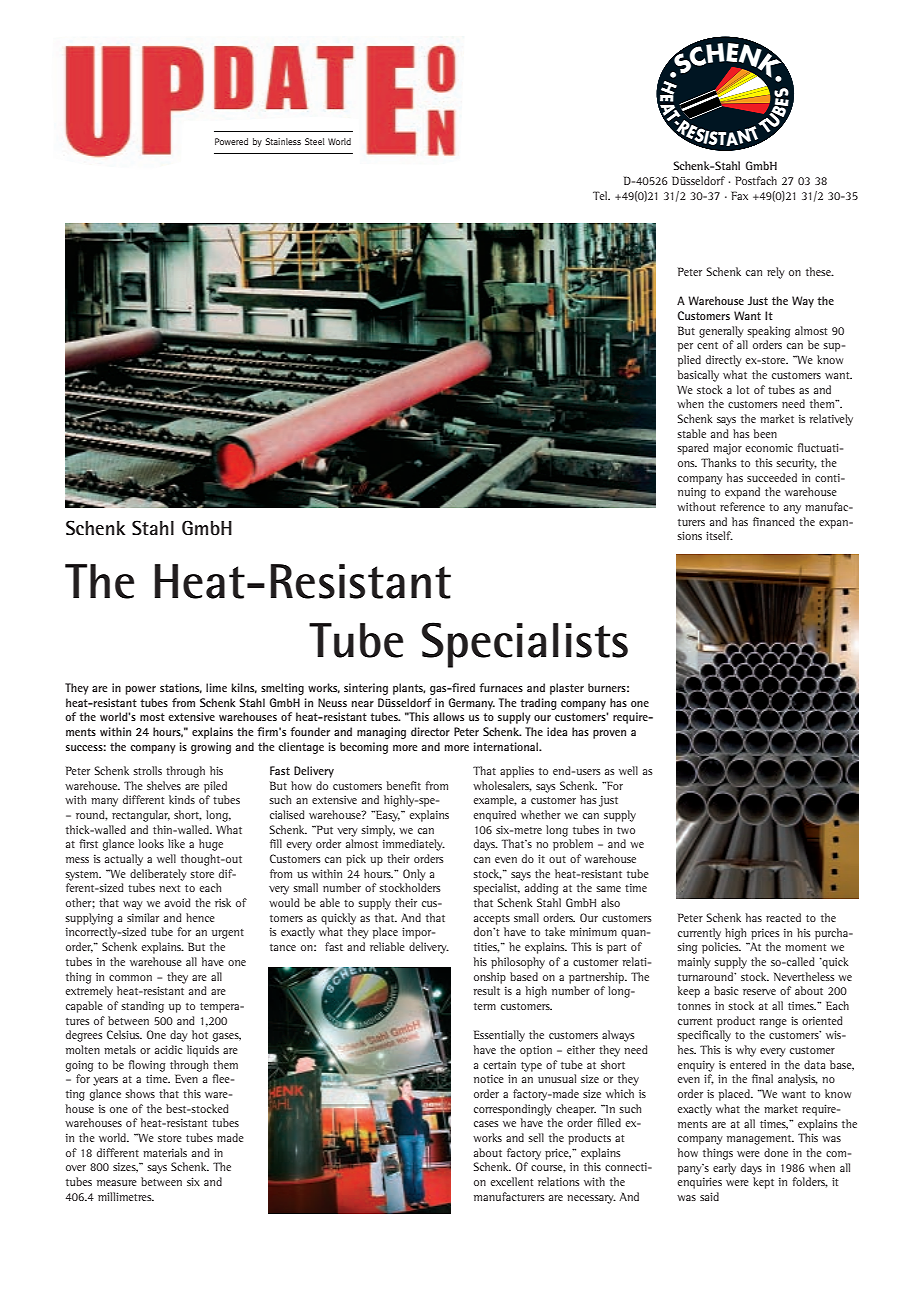 This screenshot has height=1310, width=924. I want to click on allows, so click(448, 716).
